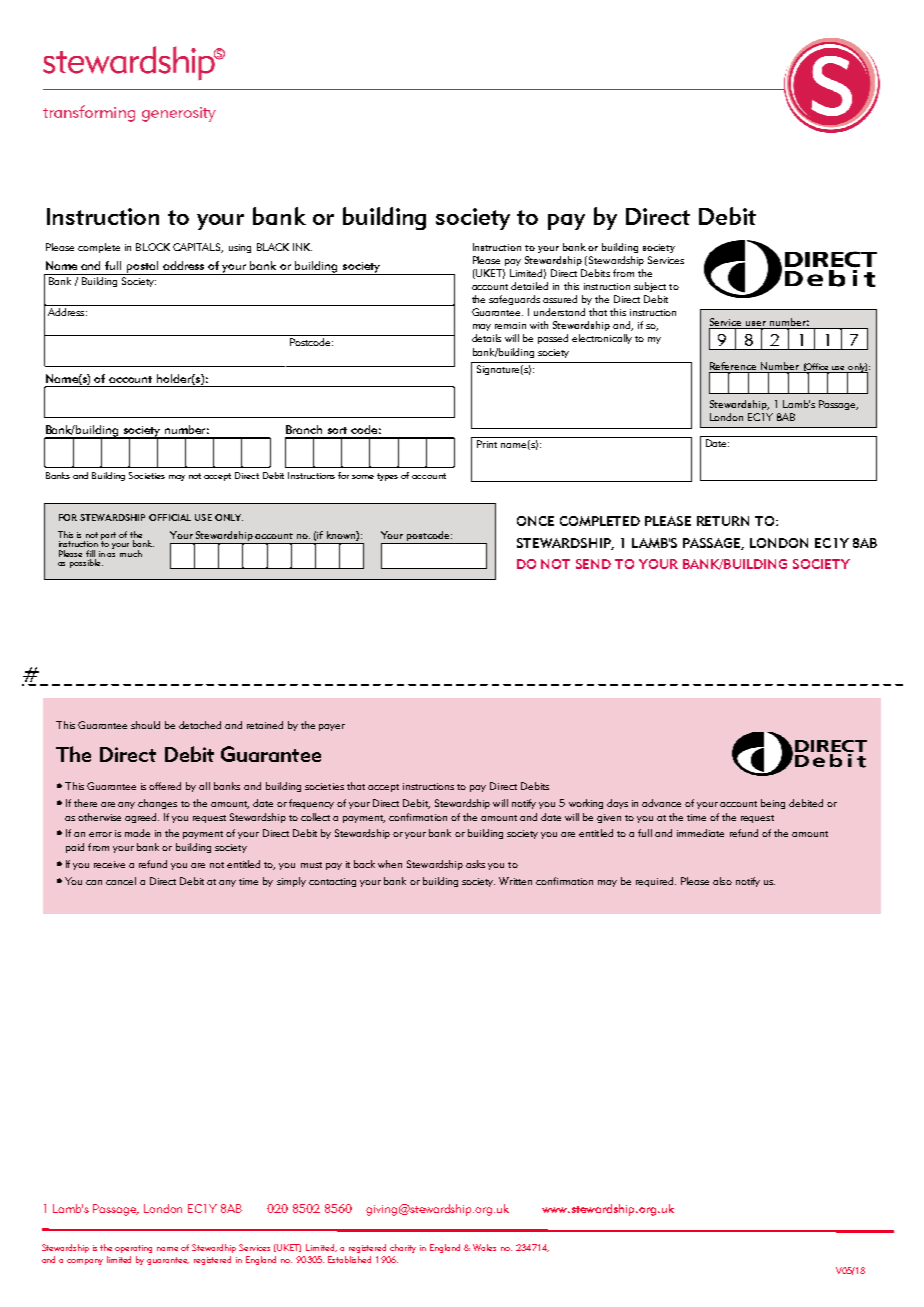  Describe the element at coordinates (593, 564) in the screenshot. I see `SEND` at that location.
